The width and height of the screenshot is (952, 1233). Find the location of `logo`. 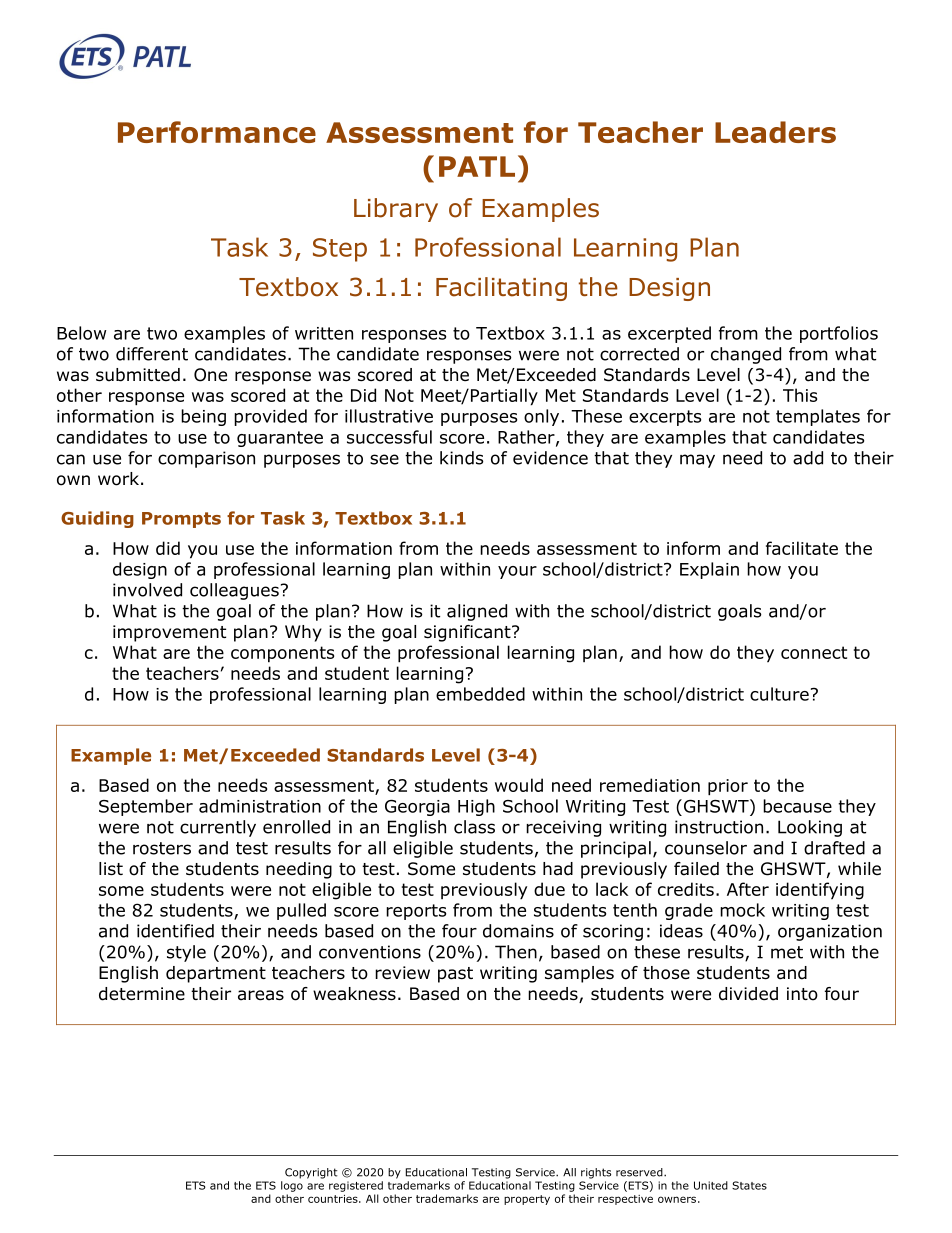

logo is located at coordinates (292, 1186).
